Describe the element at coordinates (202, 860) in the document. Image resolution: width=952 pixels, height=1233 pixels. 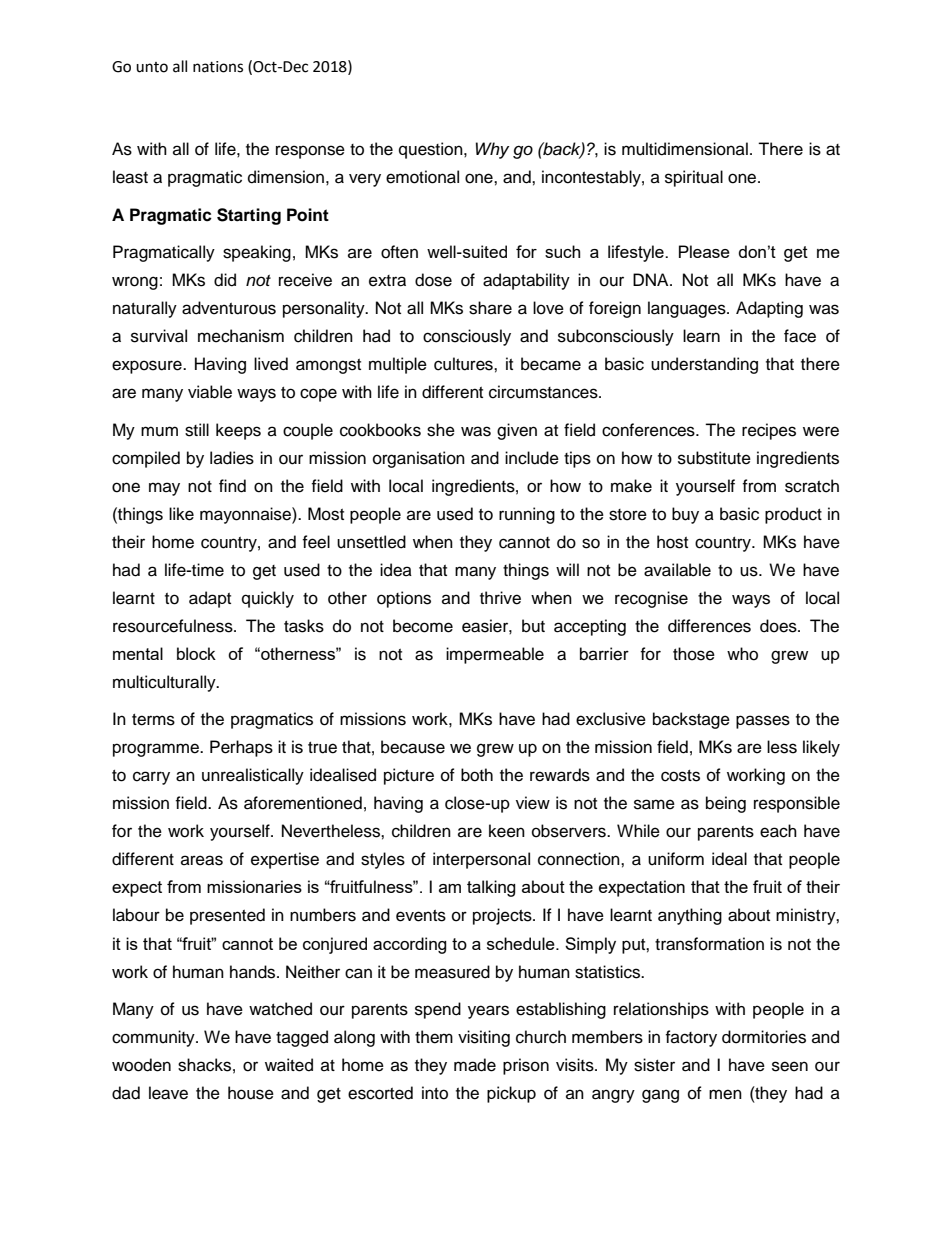
I see `areas` at that location.
